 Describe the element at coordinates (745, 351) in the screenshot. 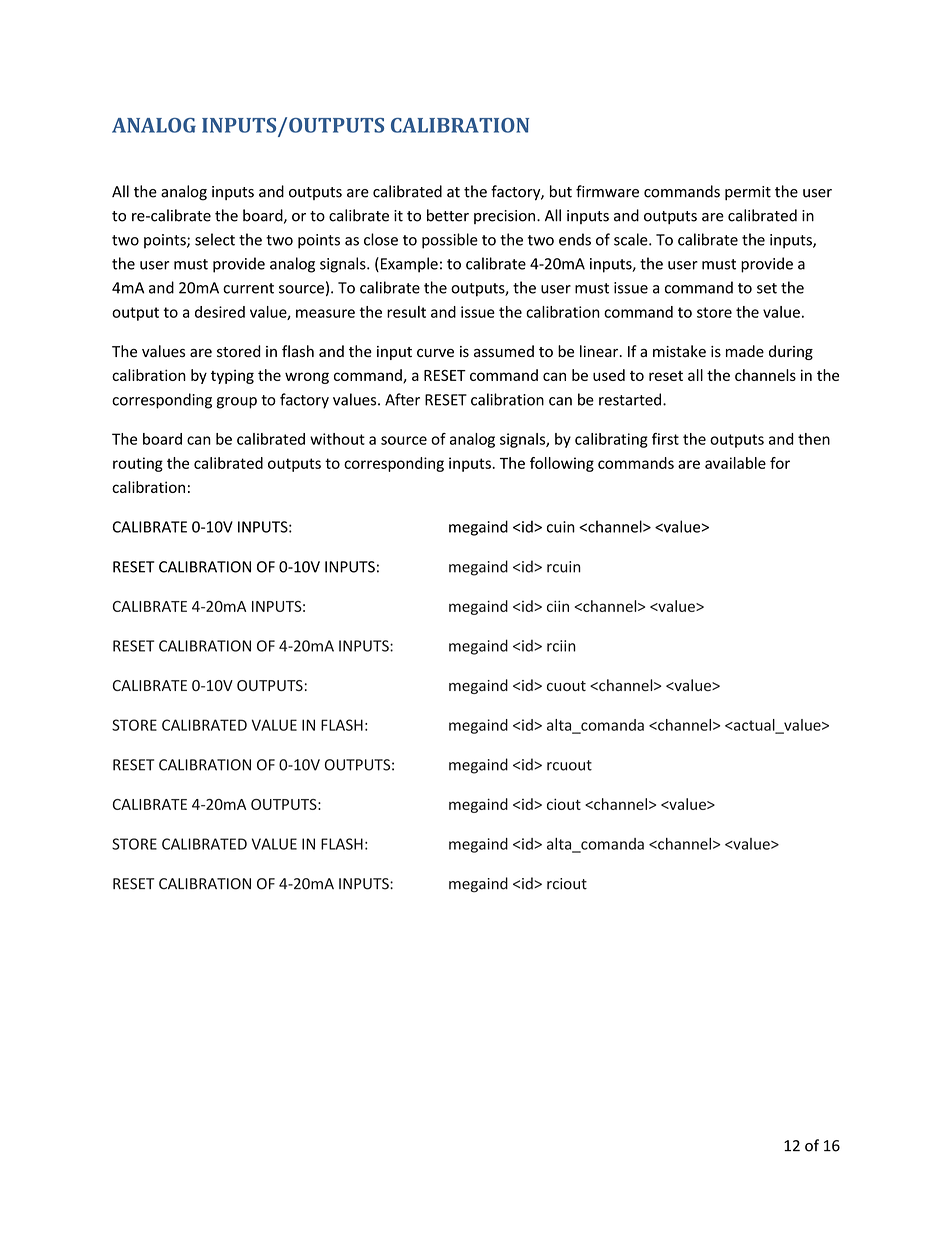

I see `made` at that location.
